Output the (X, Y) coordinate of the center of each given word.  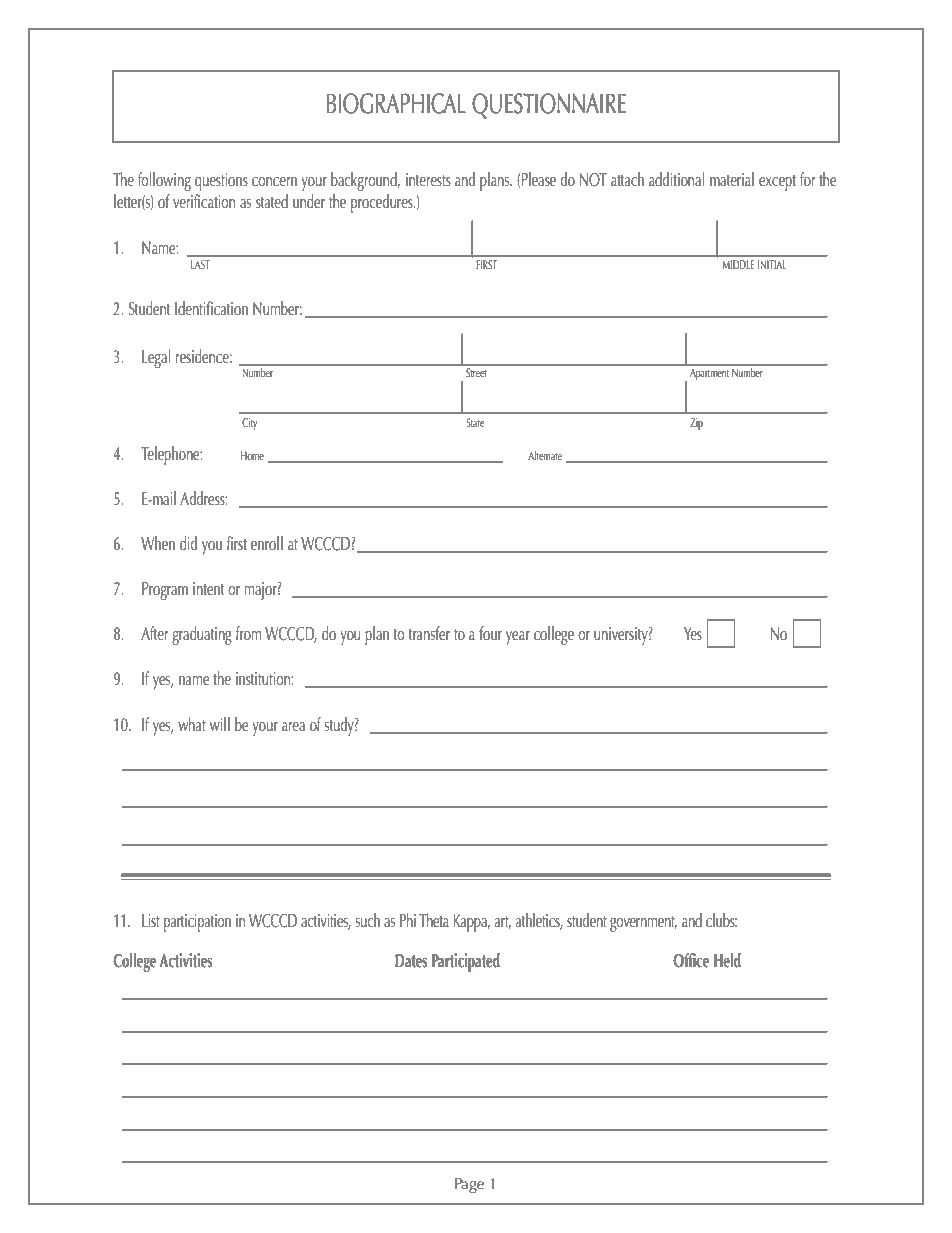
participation (197, 923)
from (248, 633)
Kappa (471, 923)
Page (469, 1185)
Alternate (545, 455)
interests (428, 180)
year (518, 638)
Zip (696, 424)
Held (727, 960)
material (732, 179)
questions (221, 182)
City (249, 424)
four (490, 633)
